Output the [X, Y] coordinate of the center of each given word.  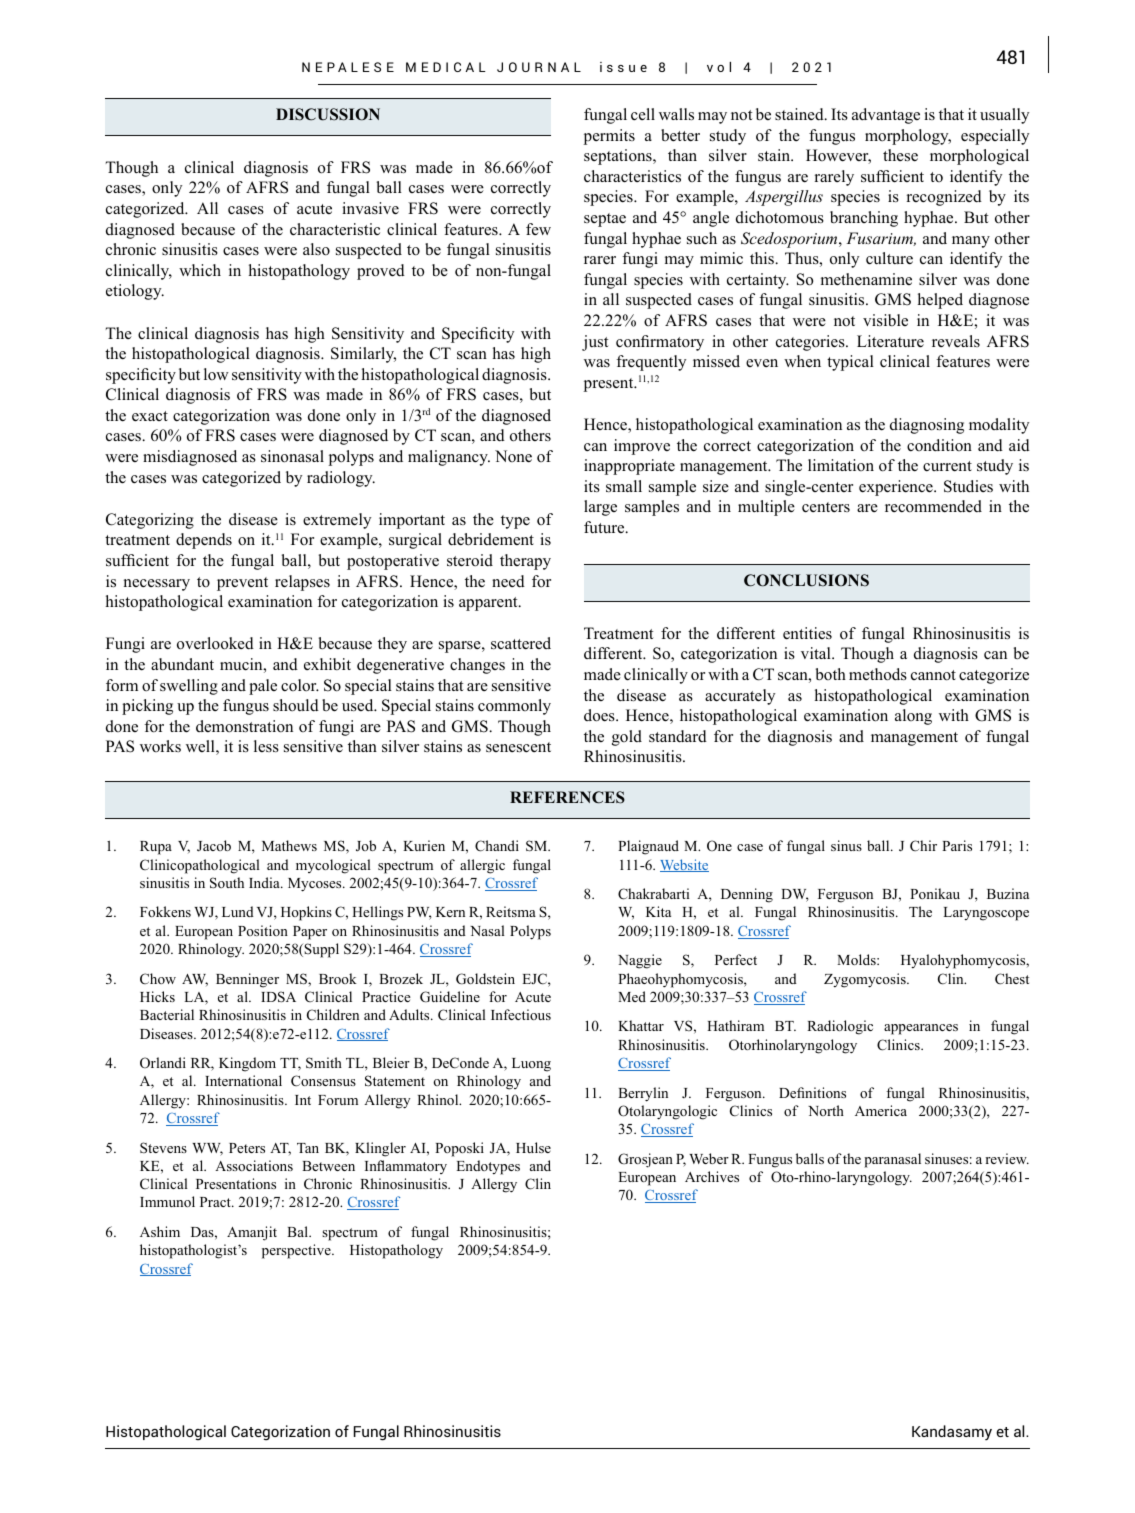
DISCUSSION [328, 114]
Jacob [214, 846]
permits [609, 137]
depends [204, 541]
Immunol [167, 1201]
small [624, 486]
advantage [886, 116]
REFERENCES [567, 797]
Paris [957, 845]
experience [897, 488]
